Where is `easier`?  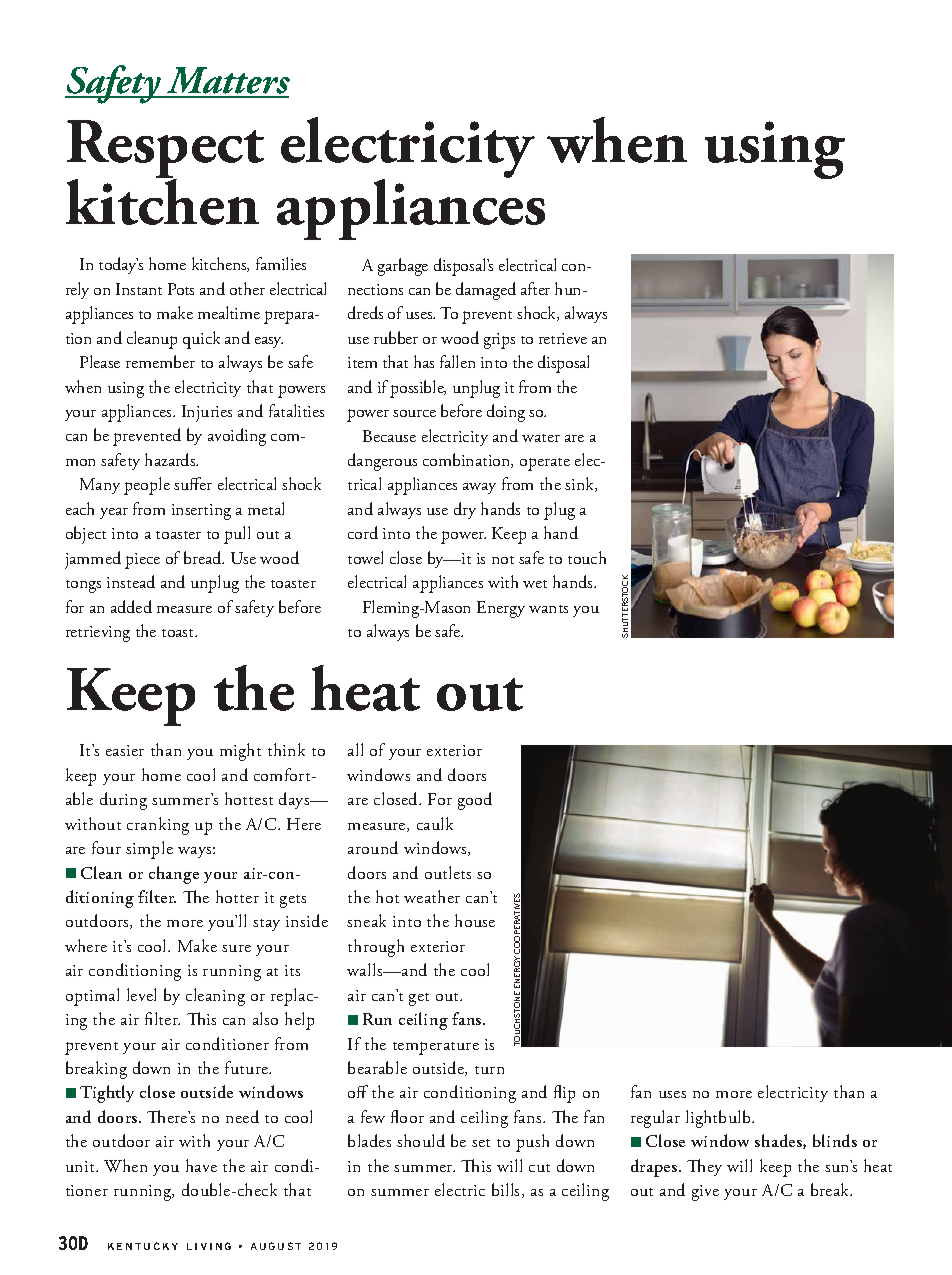 easier is located at coordinates (125, 750).
